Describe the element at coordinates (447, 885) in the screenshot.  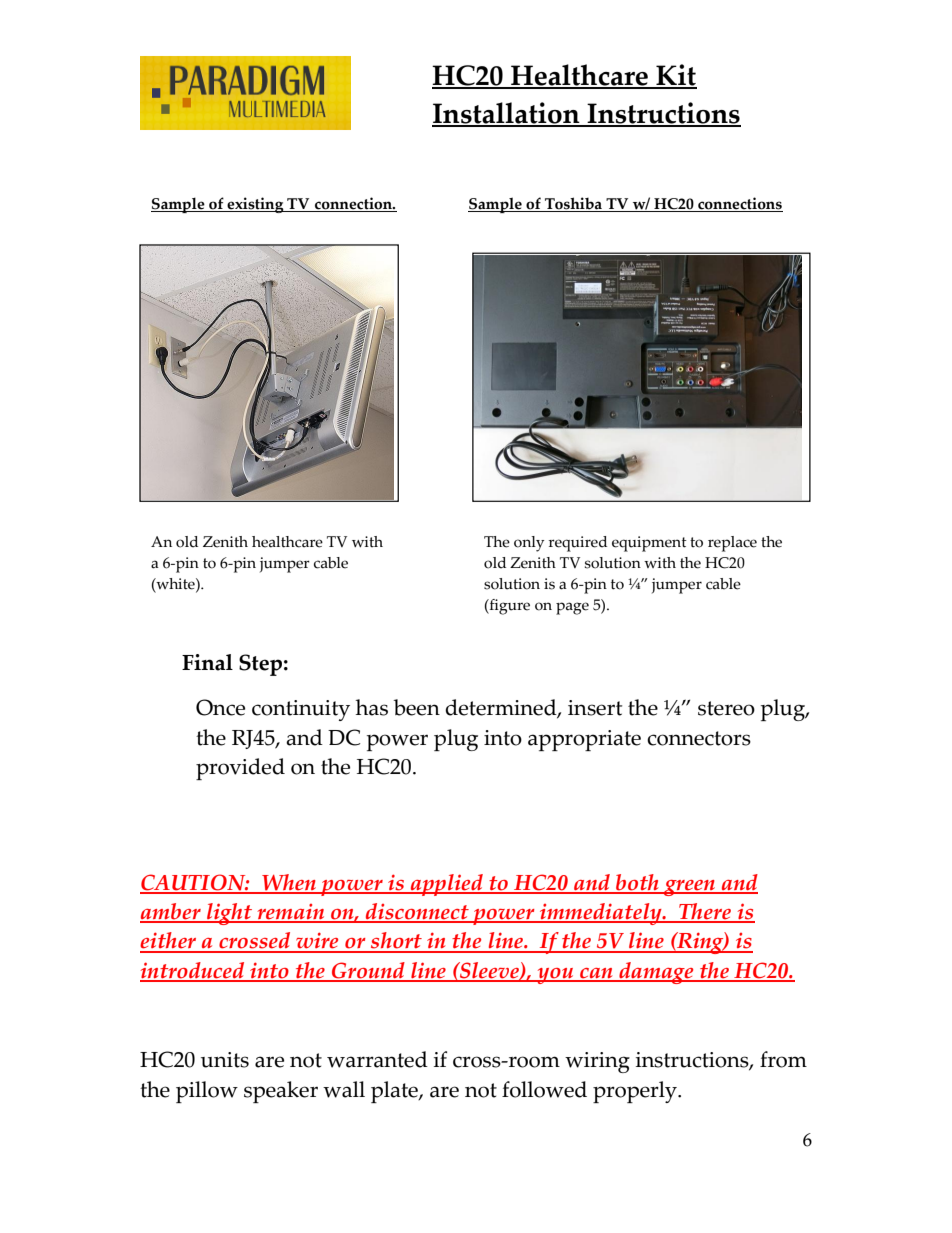
I see `applied` at that location.
